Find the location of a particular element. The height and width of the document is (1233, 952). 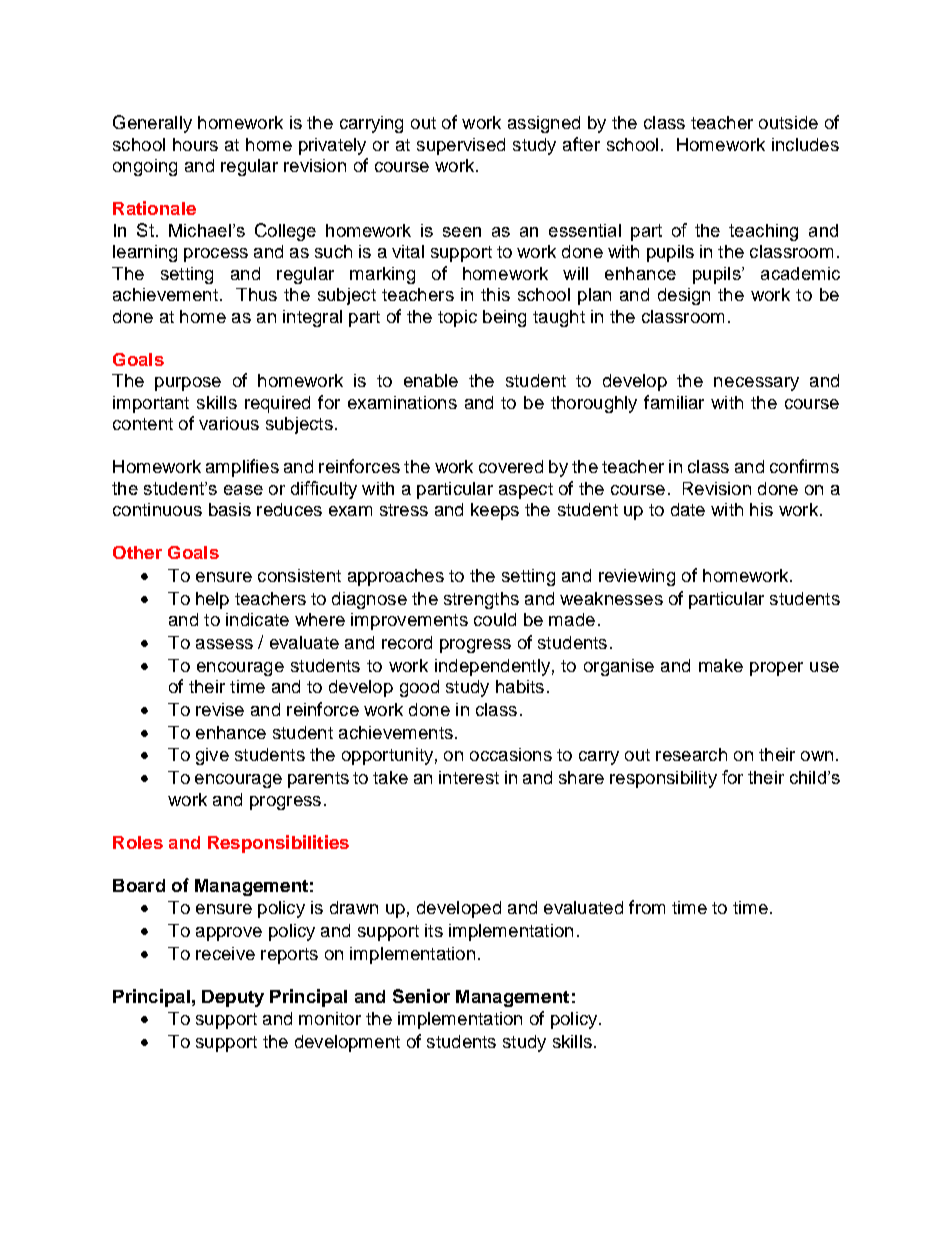

Senior is located at coordinates (421, 996).
